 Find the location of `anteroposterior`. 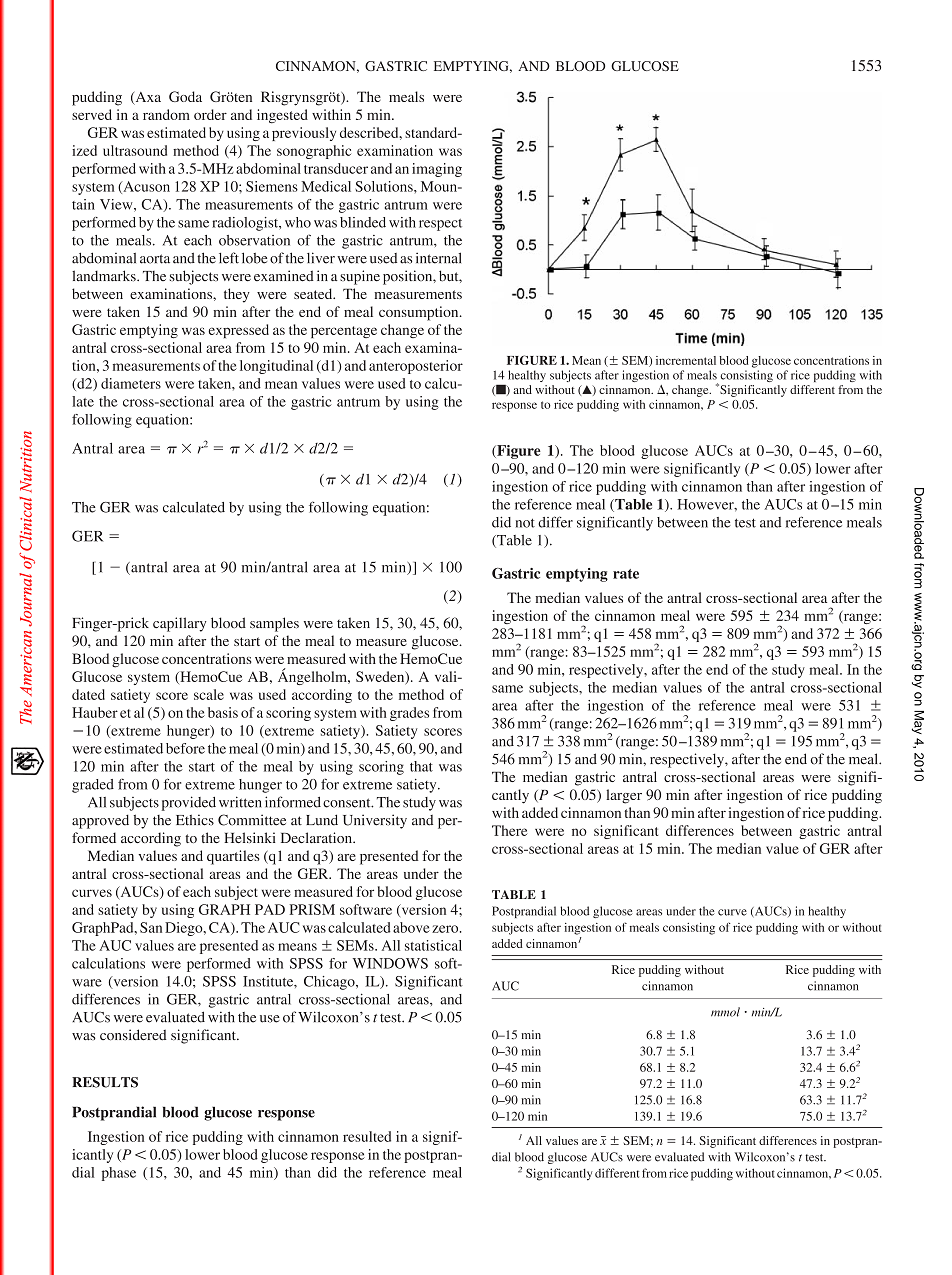

anteroposterior is located at coordinates (416, 367).
